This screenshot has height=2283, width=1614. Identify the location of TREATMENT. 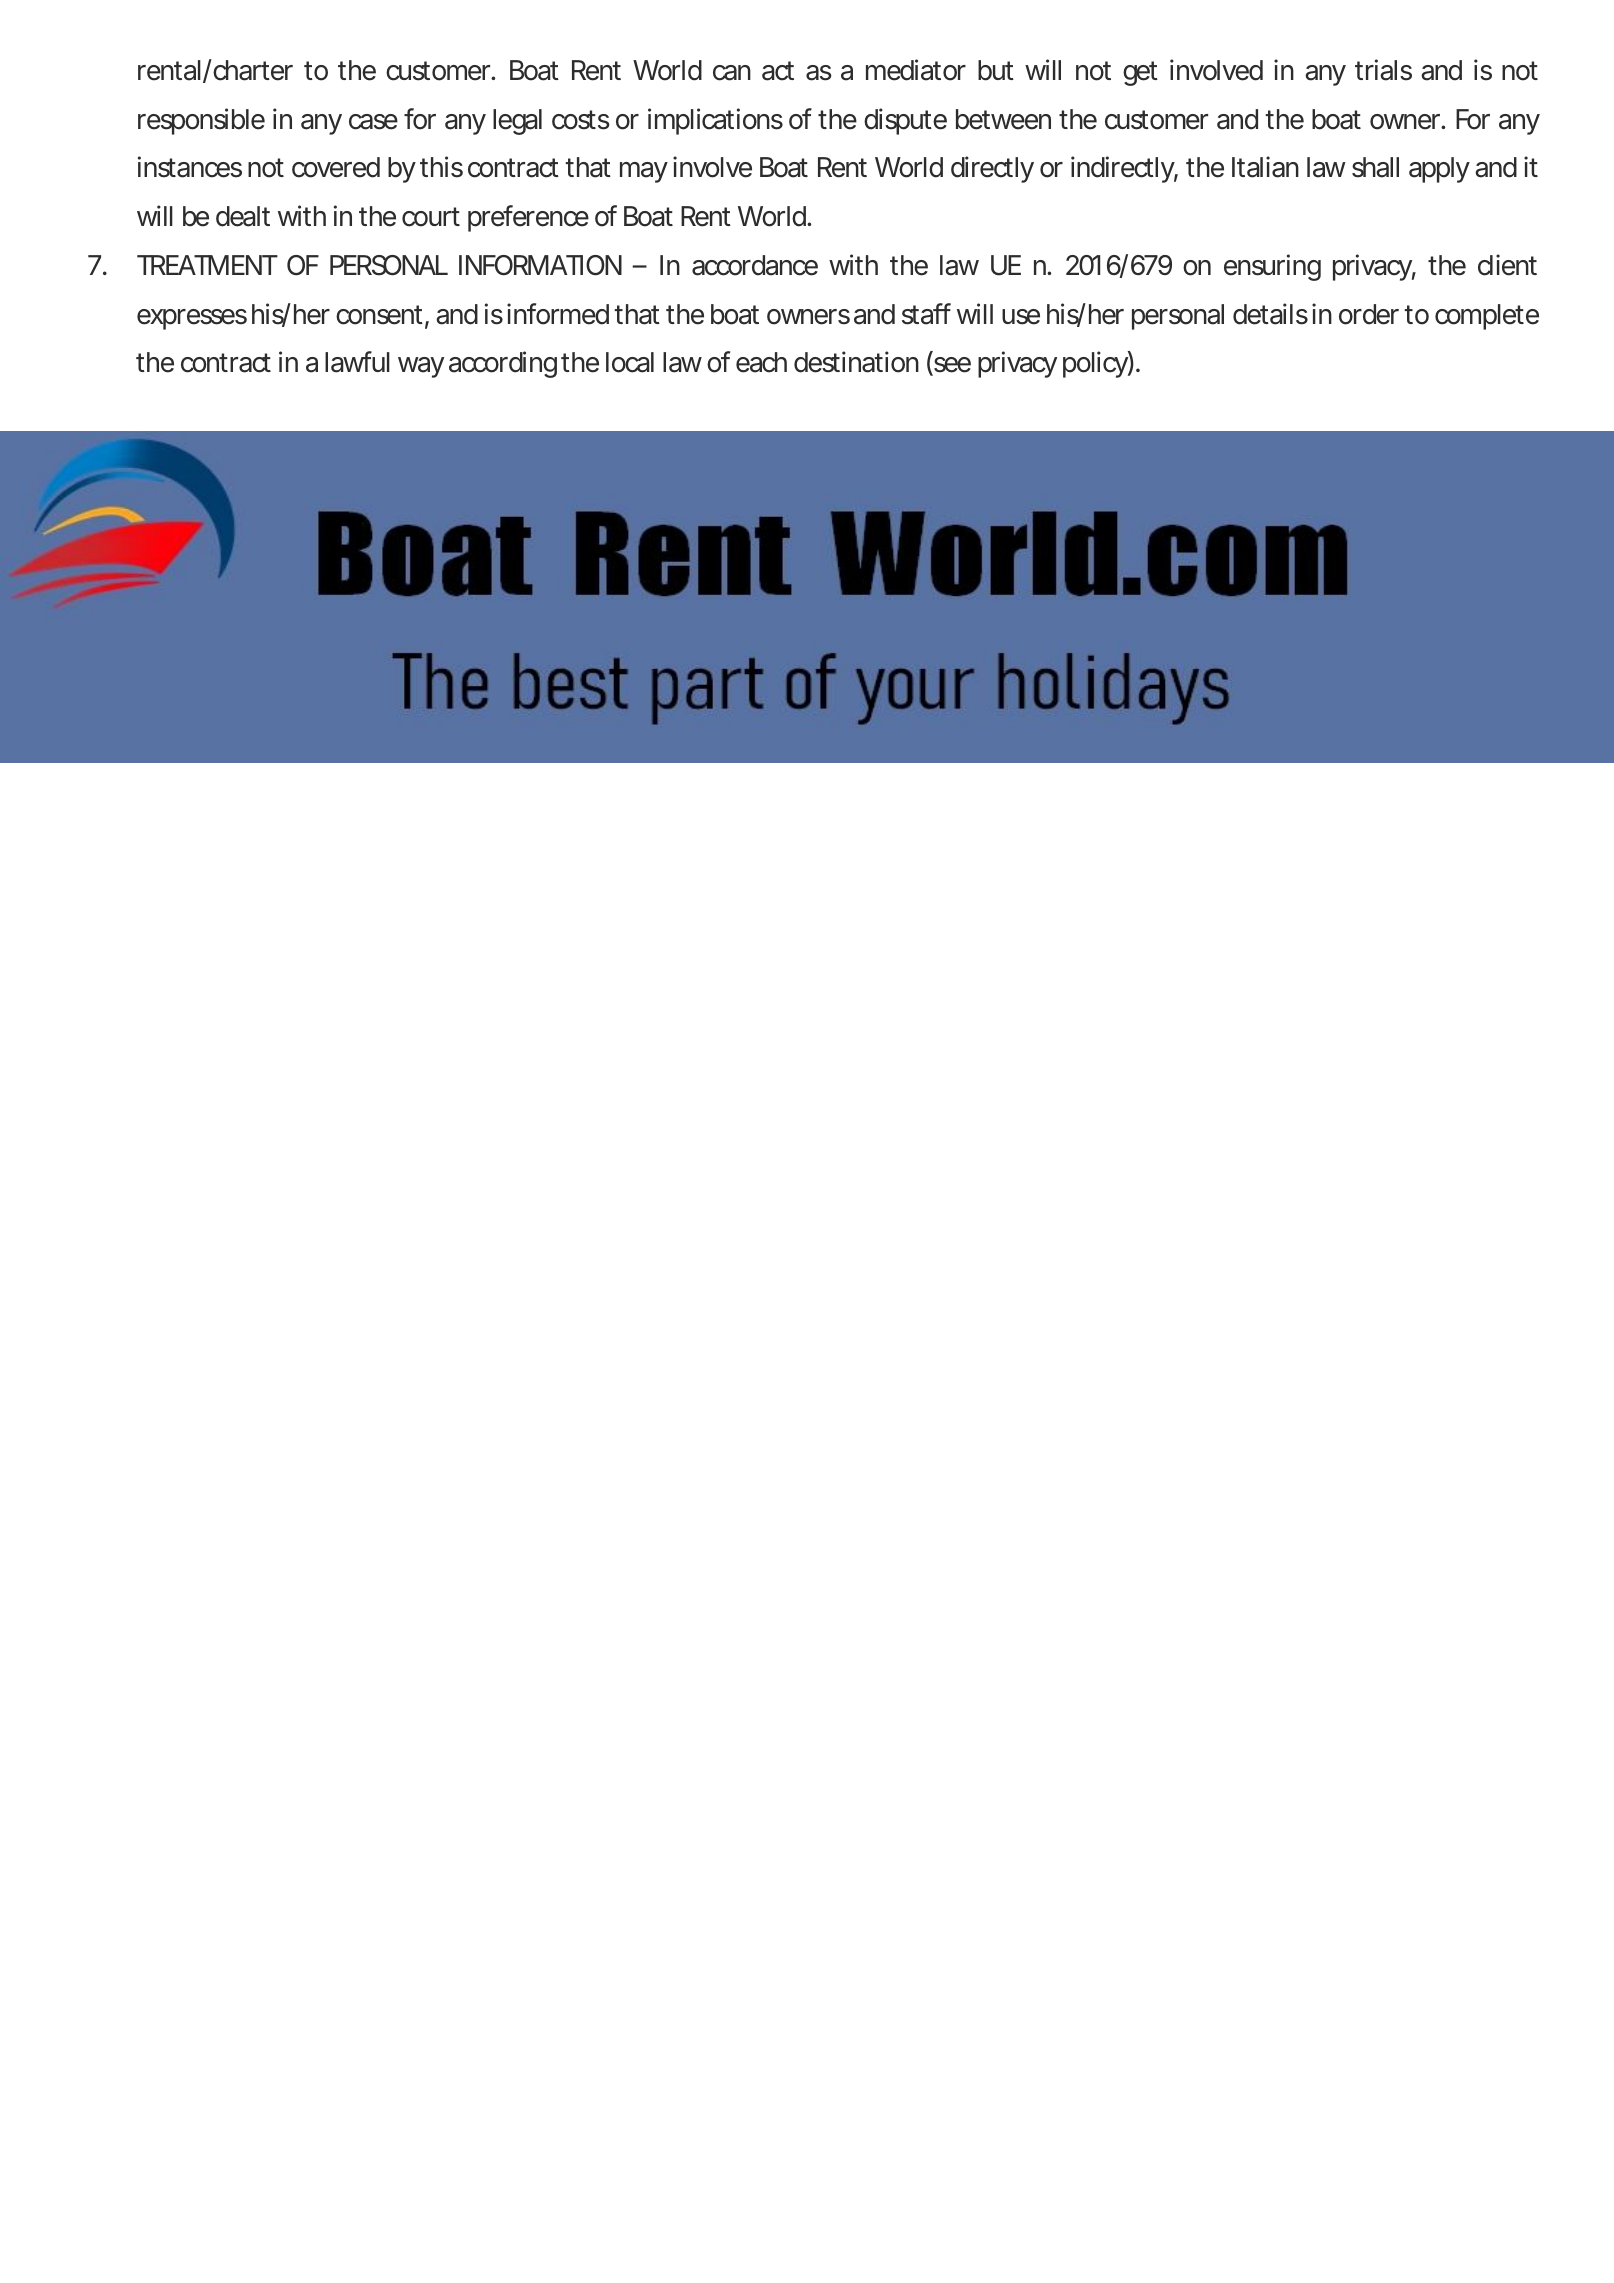
(207, 265).
